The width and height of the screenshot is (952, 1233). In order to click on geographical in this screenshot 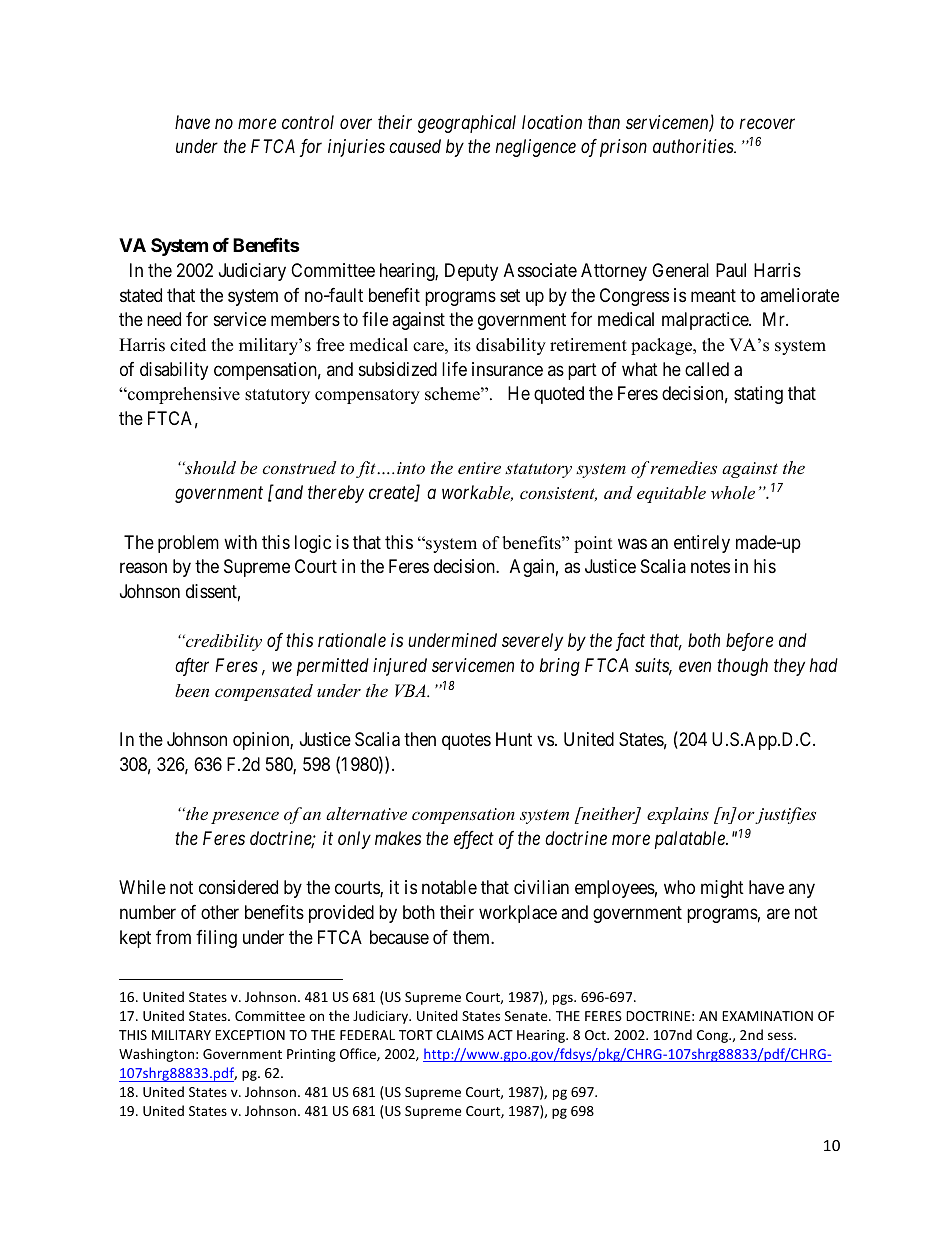, I will do `click(467, 124)`.
